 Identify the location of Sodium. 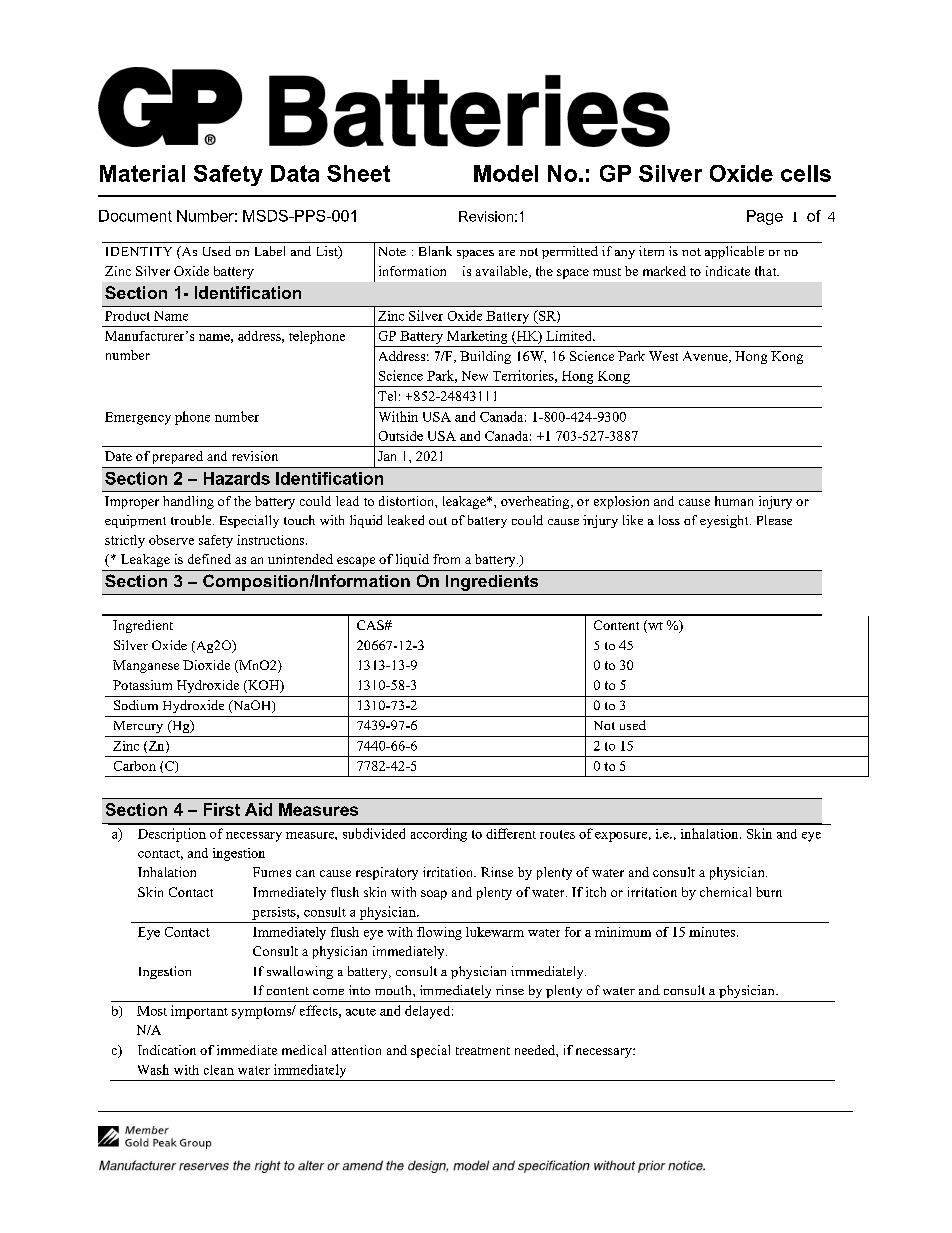
(136, 705).
